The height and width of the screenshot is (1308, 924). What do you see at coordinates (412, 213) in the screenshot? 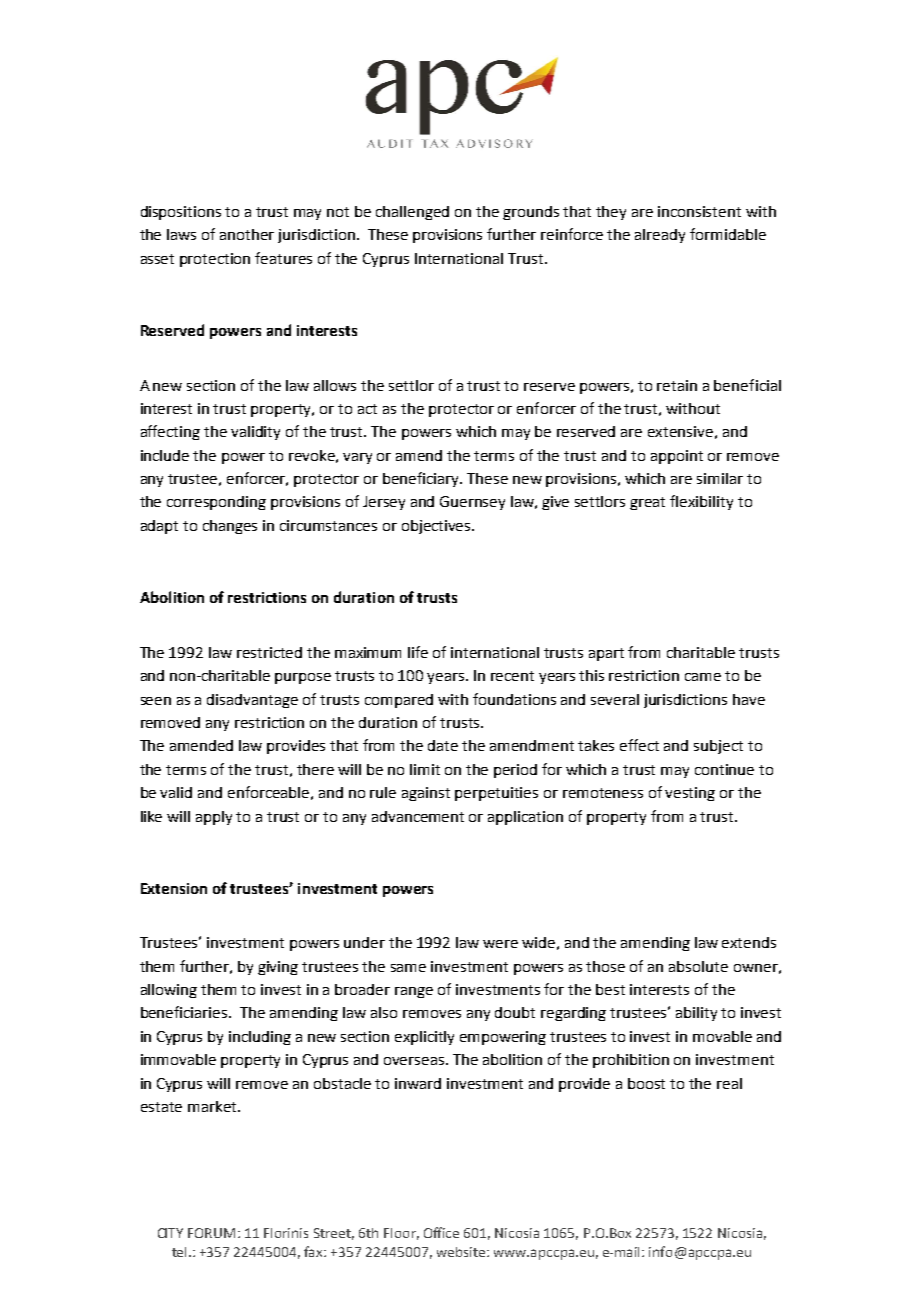
I see `challenged` at bounding box center [412, 213].
